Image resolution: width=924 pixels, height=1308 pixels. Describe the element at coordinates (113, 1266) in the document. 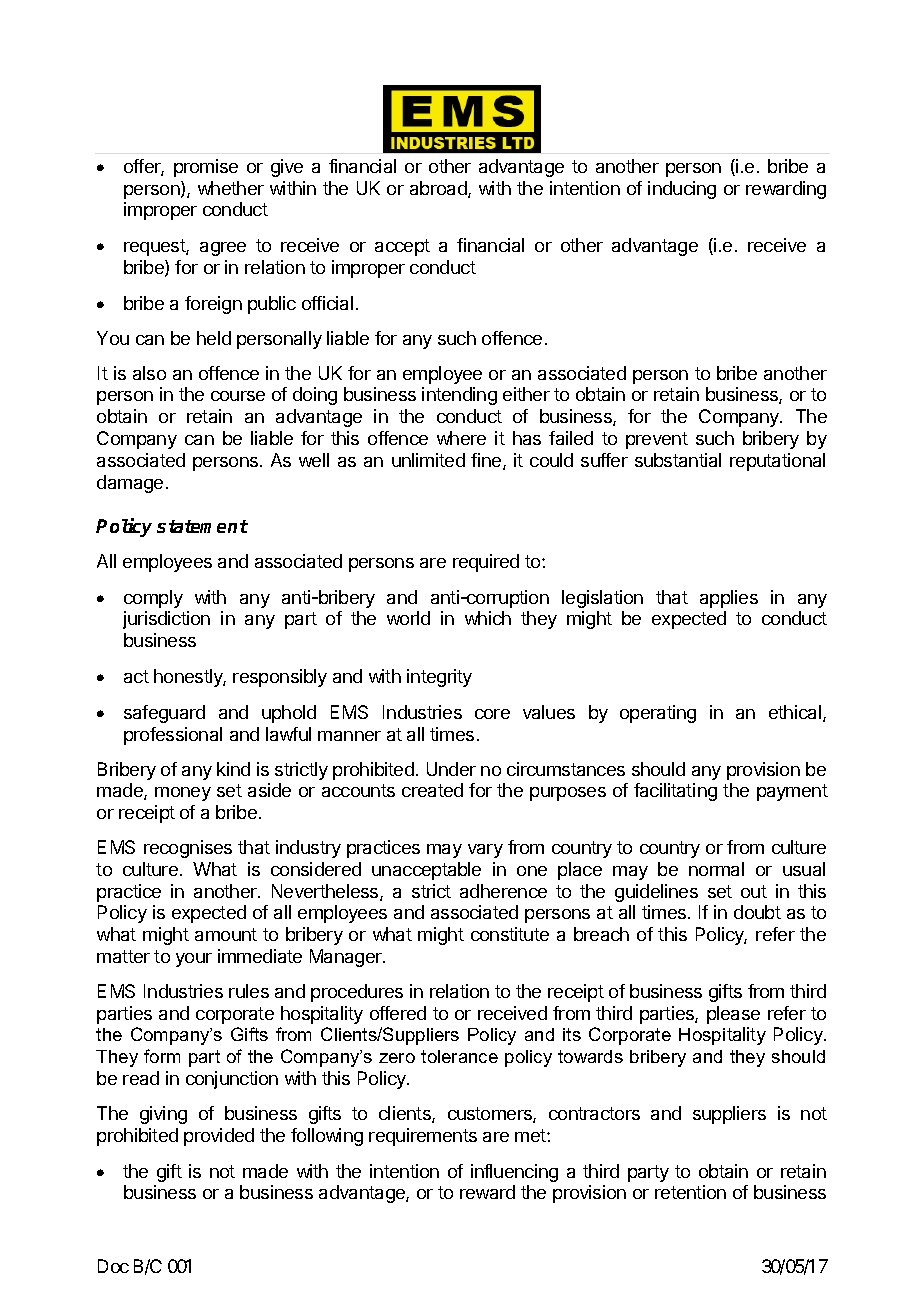

I see `Doc` at that location.
